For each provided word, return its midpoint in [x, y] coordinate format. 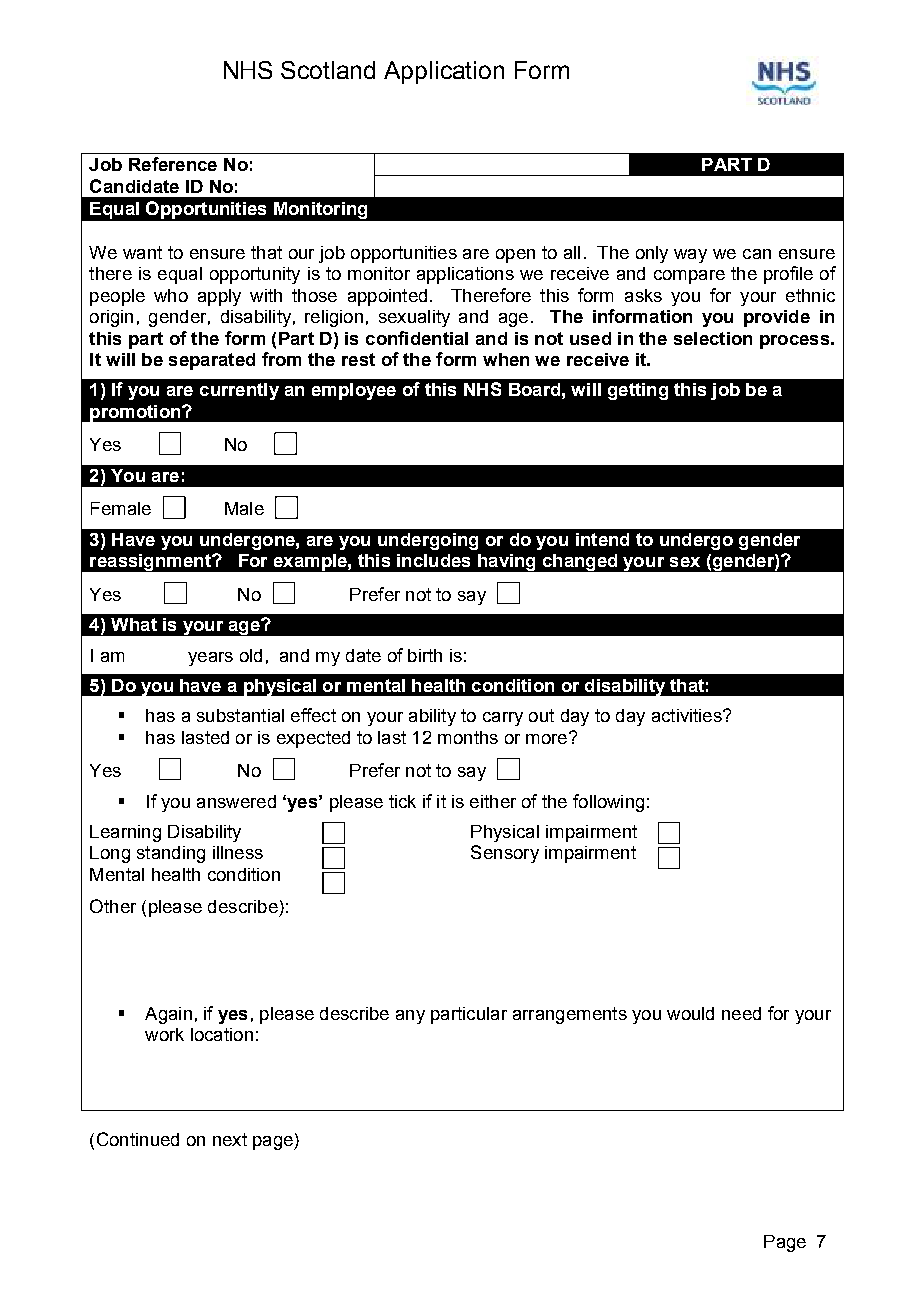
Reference [173, 164]
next [230, 1139]
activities [688, 715]
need [741, 1013]
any [410, 1017]
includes [433, 560]
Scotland [328, 70]
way [690, 256]
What [134, 624]
